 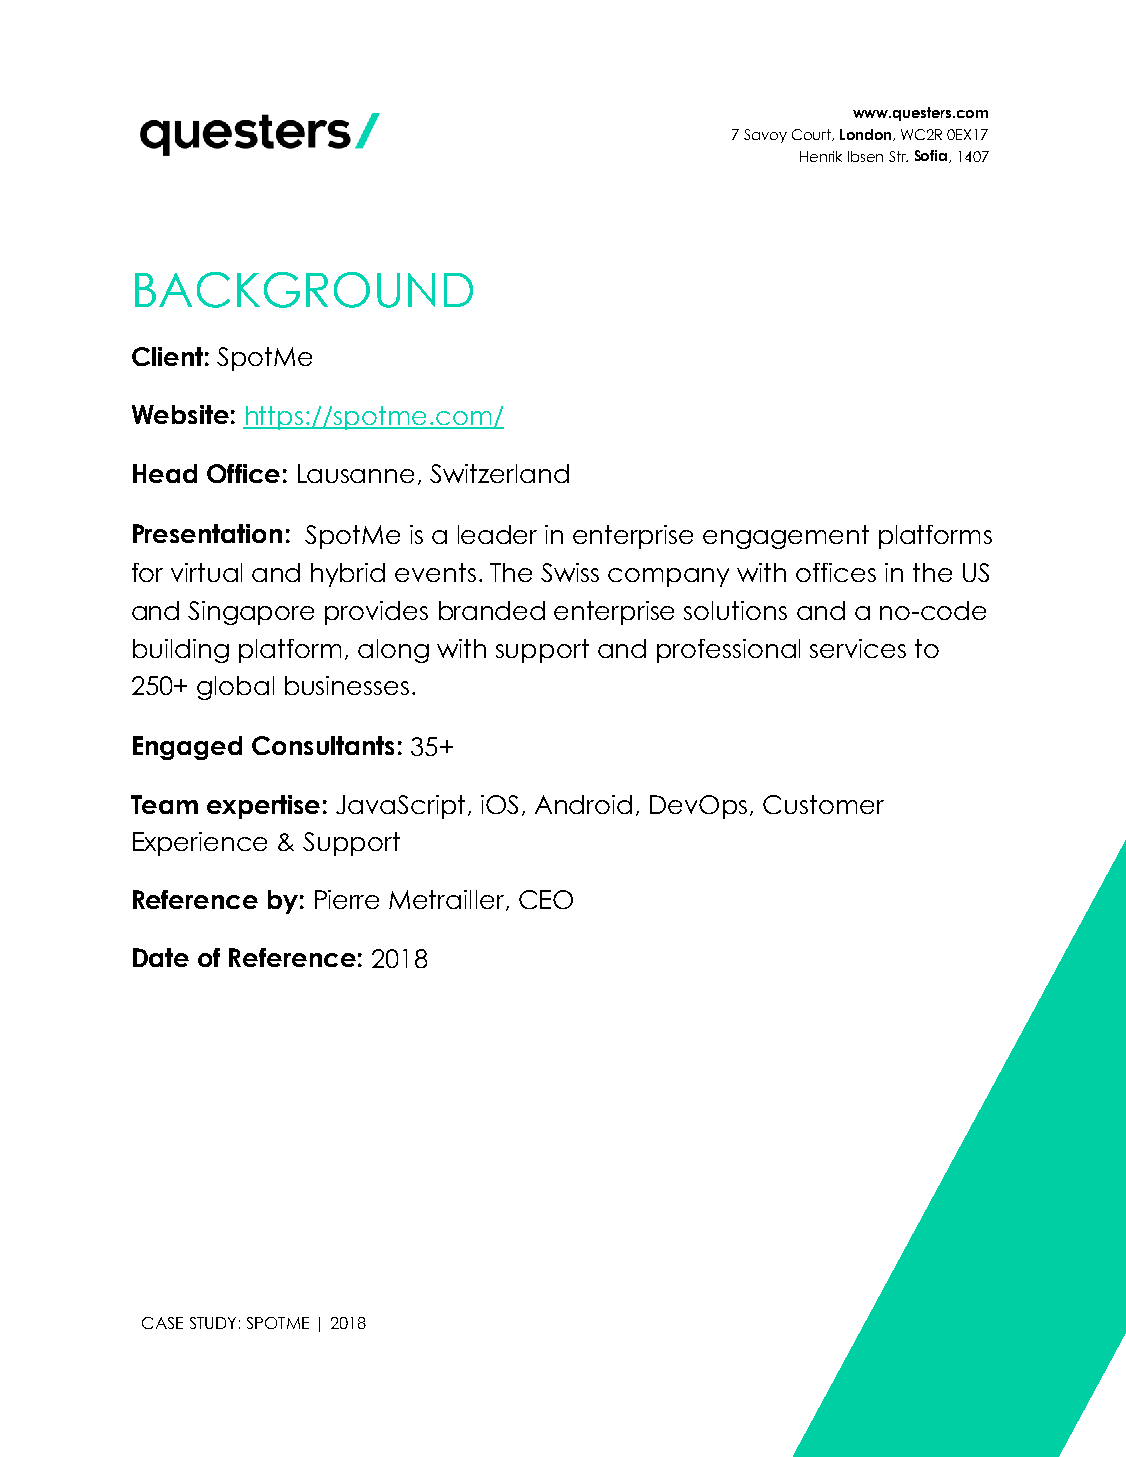 I want to click on Switzerland, so click(x=499, y=473).
